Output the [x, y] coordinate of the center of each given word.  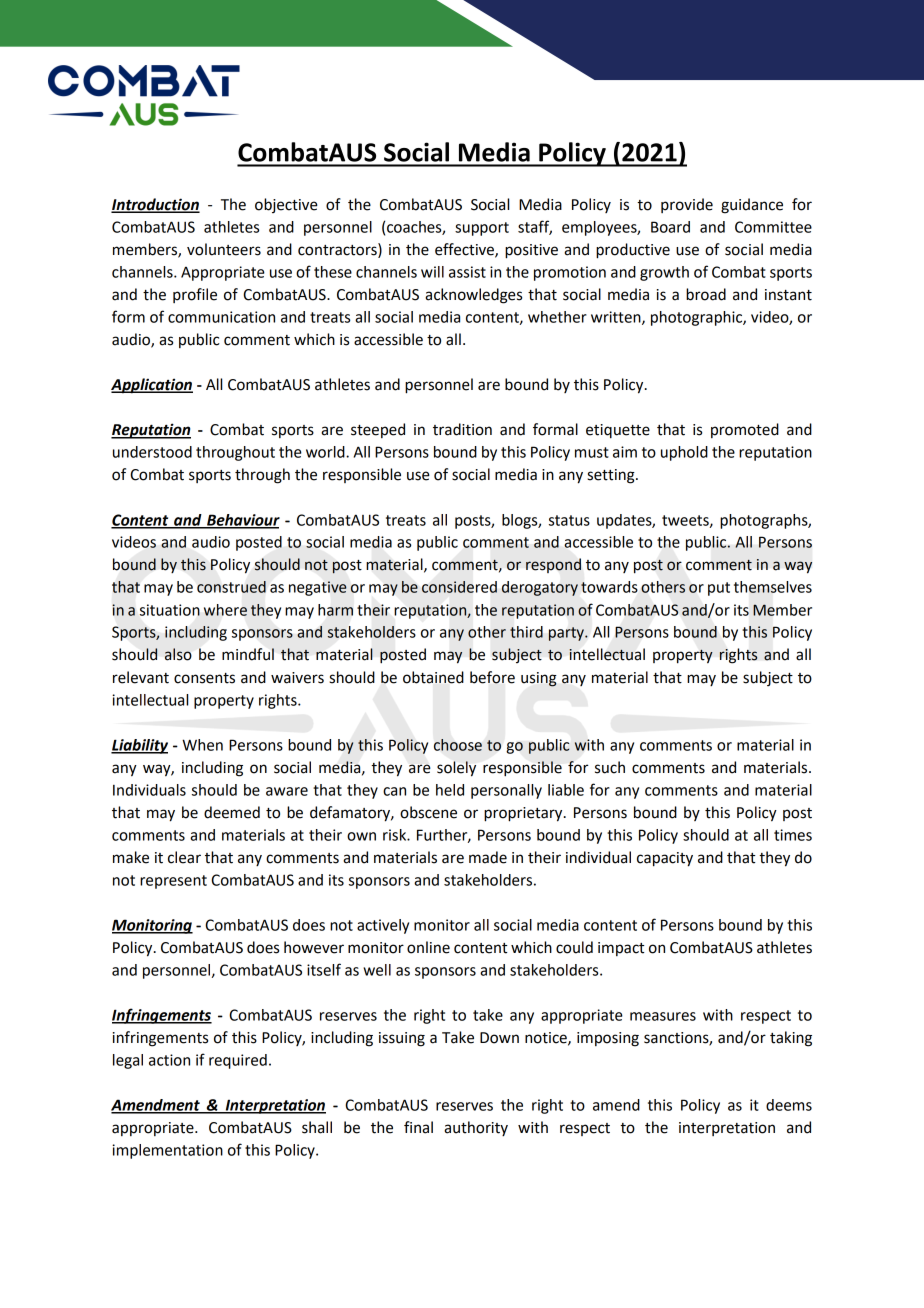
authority [476, 1128]
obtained [433, 677]
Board [670, 227]
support [482, 229]
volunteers [224, 249]
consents [204, 678]
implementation [167, 1151]
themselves [773, 587]
